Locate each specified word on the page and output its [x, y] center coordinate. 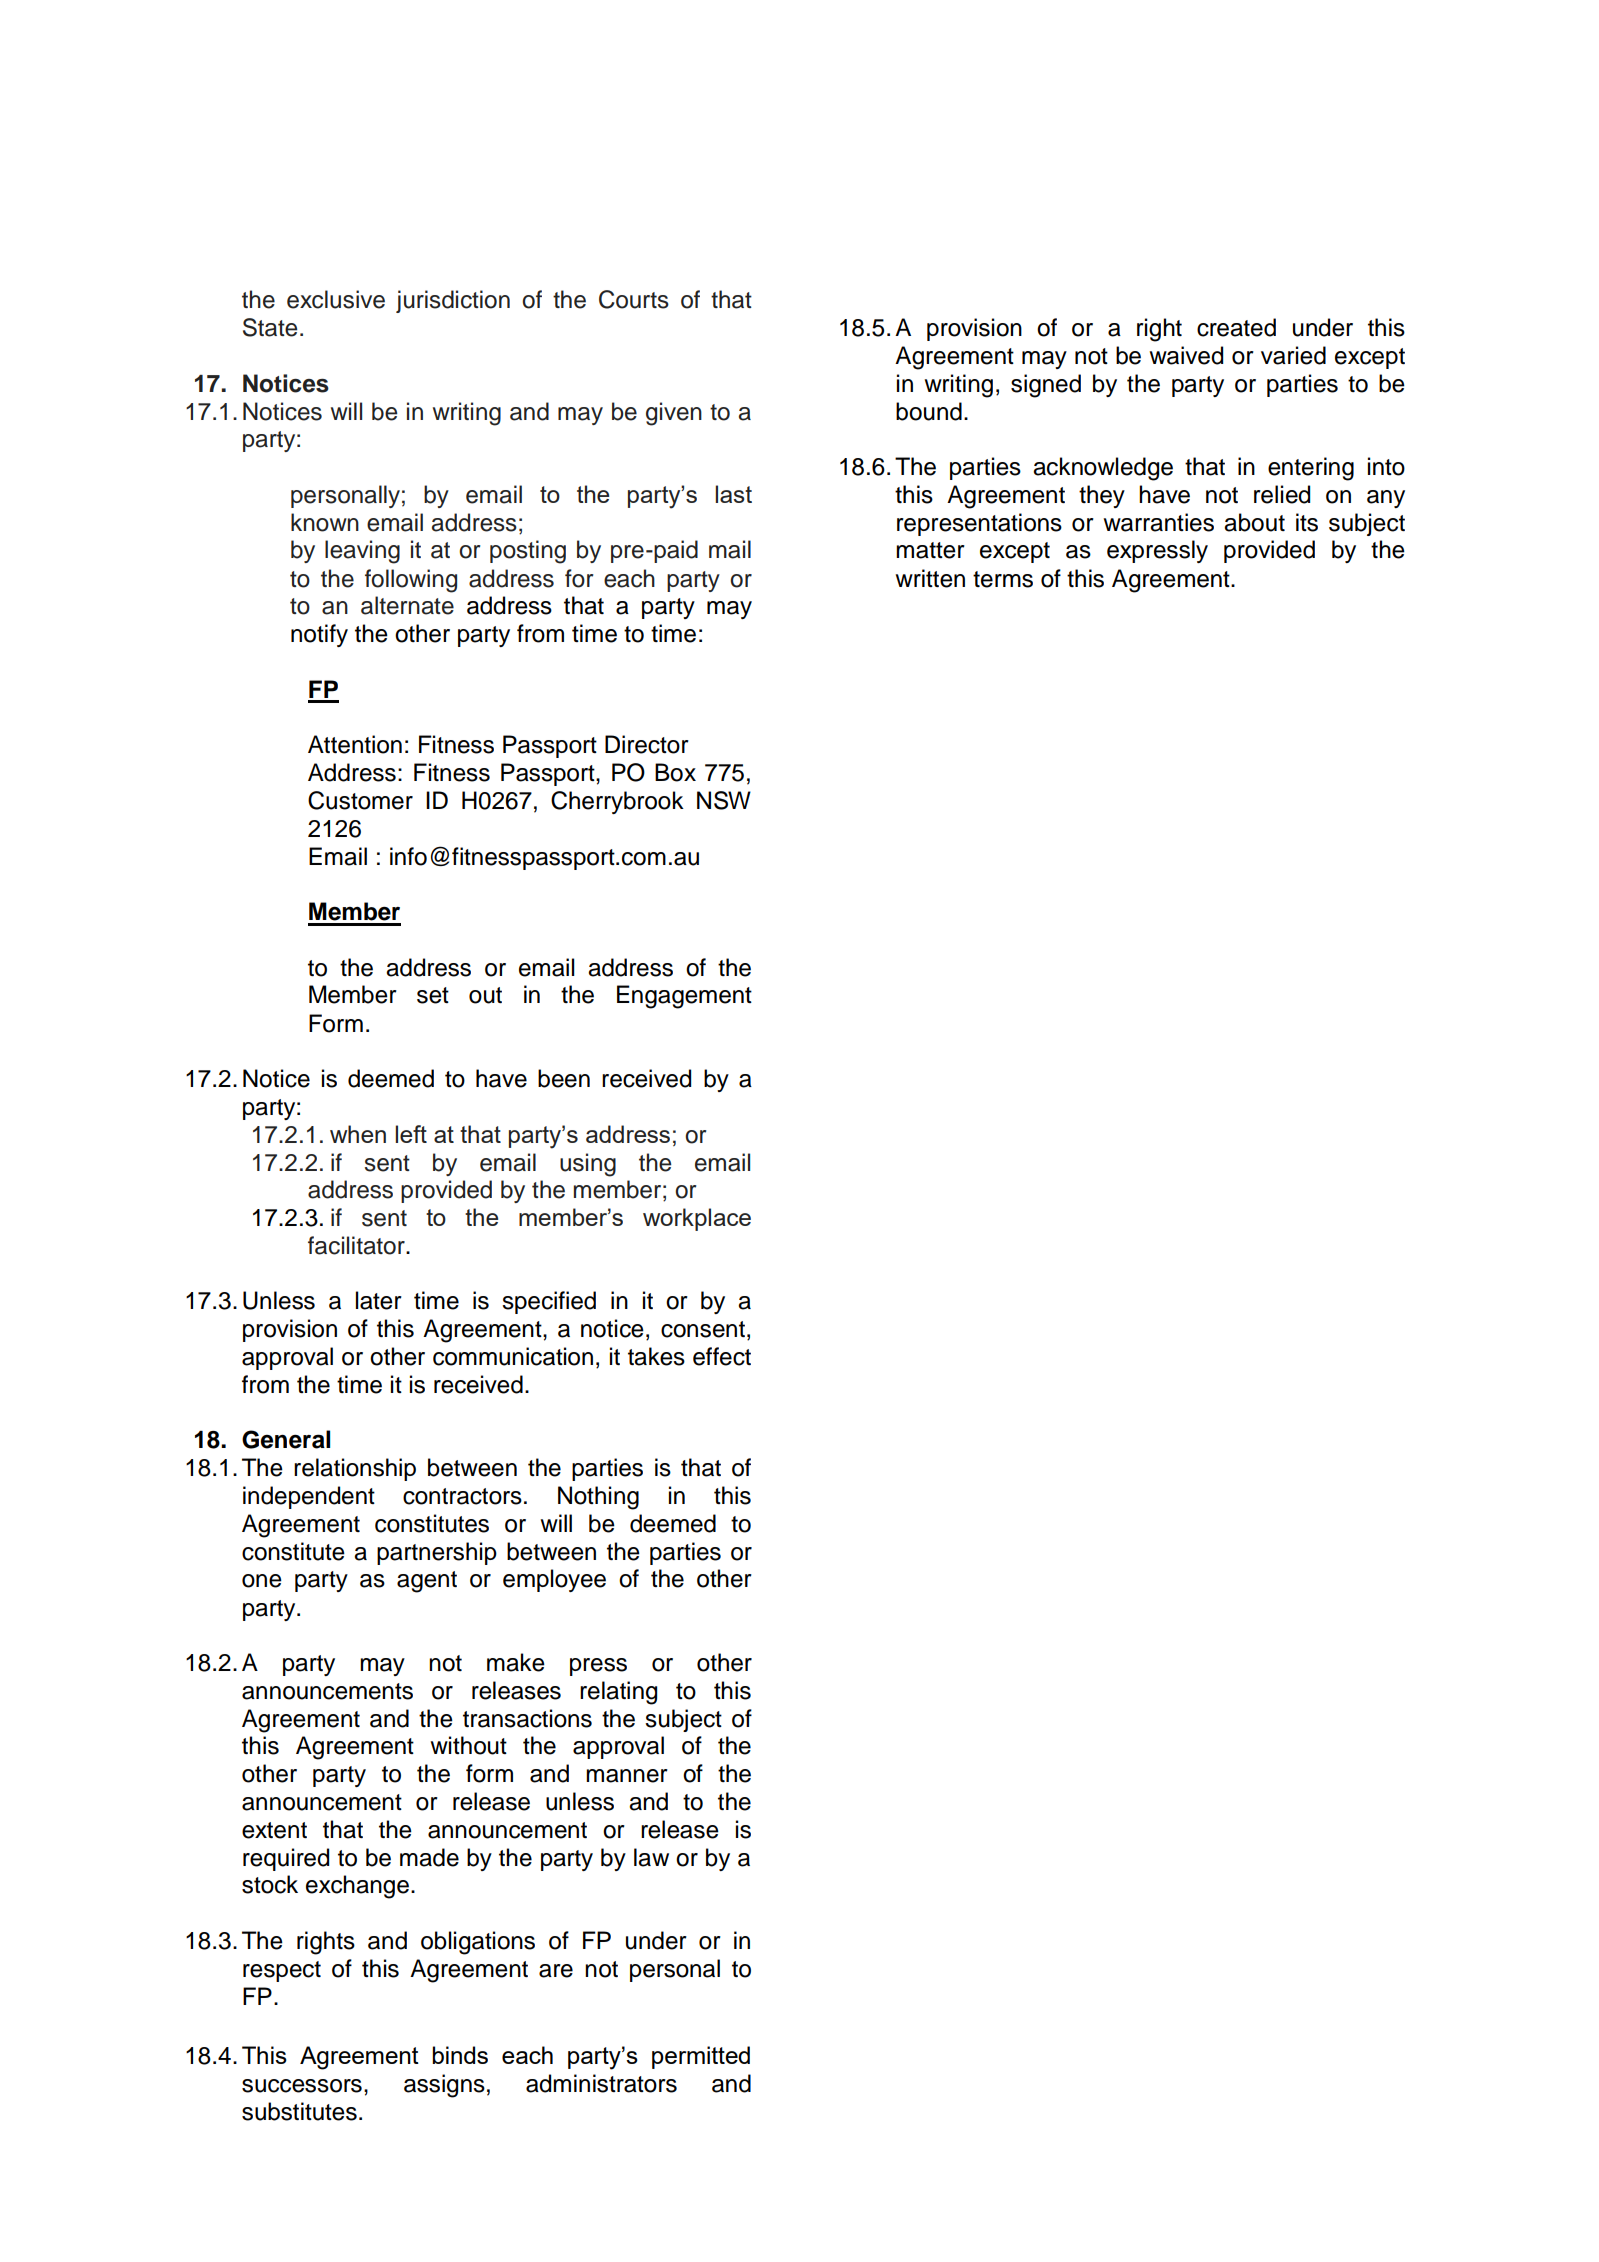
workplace [697, 1219]
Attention [355, 744]
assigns [444, 2086]
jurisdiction [453, 301]
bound [929, 411]
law [651, 1857]
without [468, 1745]
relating [618, 1693]
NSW [724, 800]
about [1254, 522]
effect [722, 1356]
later [379, 1300]
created [1236, 327]
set [433, 995]
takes [656, 1356]
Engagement [684, 997]
